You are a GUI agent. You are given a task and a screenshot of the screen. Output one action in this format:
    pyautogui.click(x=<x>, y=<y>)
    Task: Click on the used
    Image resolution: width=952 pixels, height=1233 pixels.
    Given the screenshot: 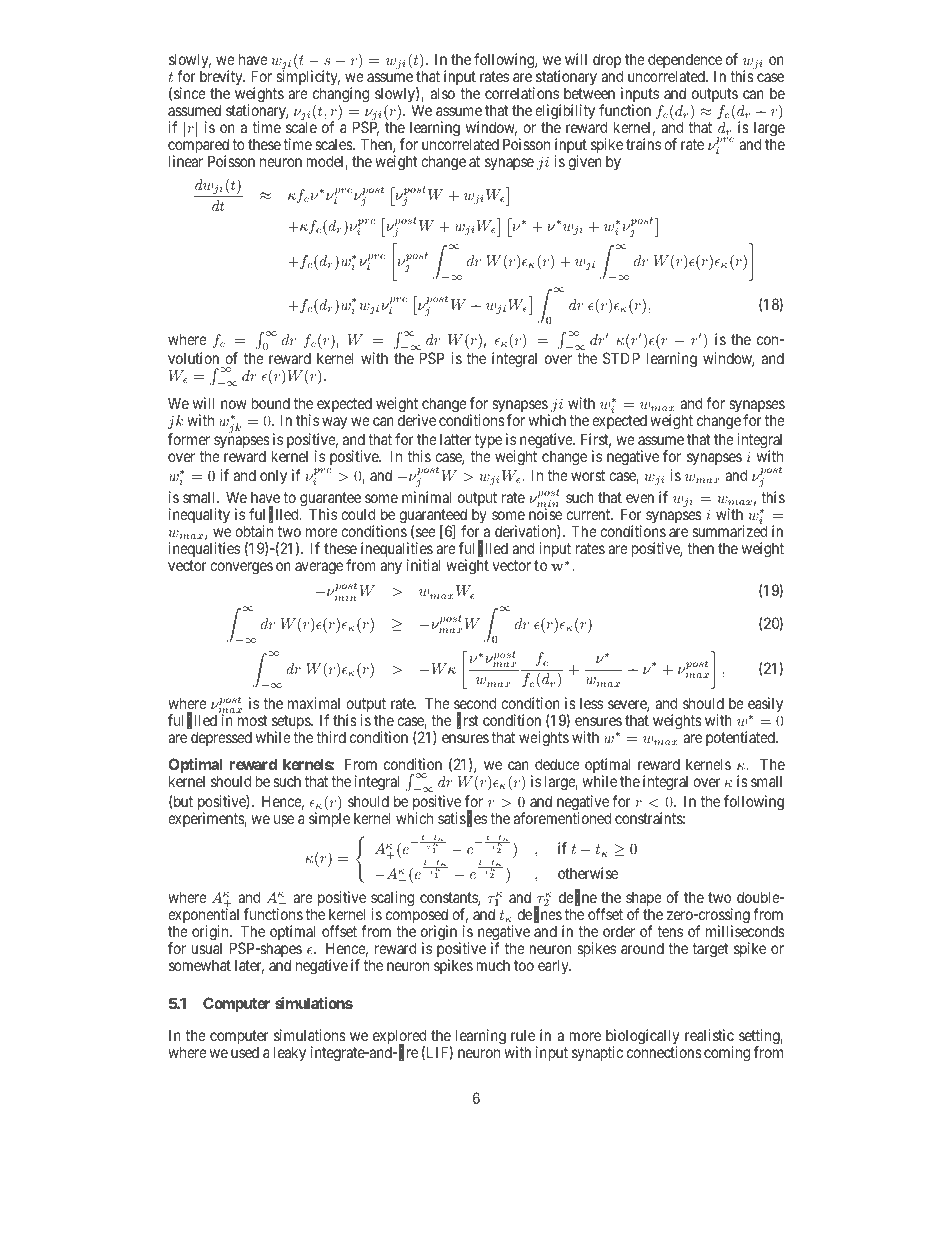 What is the action you would take?
    pyautogui.click(x=245, y=1052)
